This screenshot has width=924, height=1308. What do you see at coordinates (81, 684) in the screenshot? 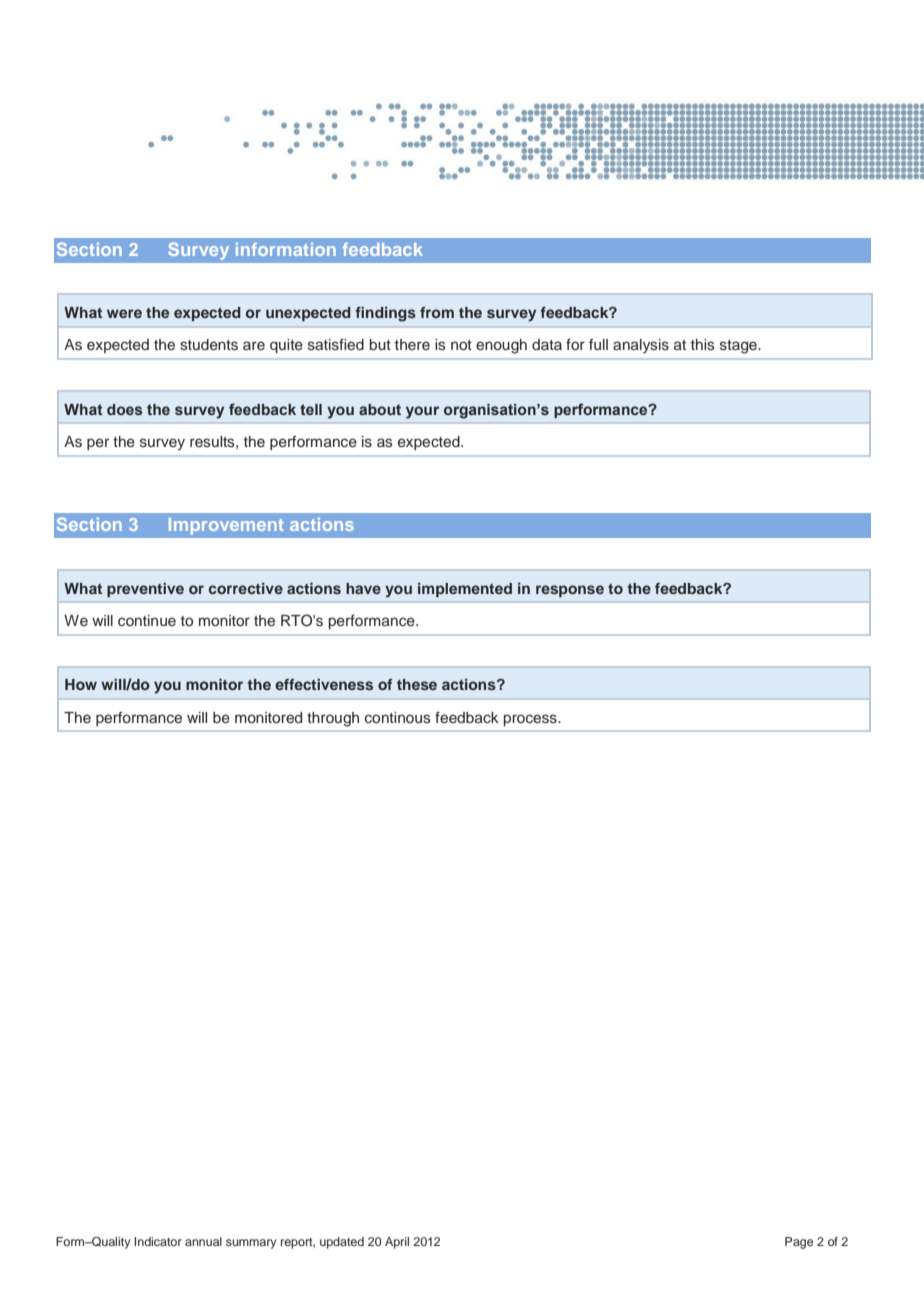
I see `How` at bounding box center [81, 684].
